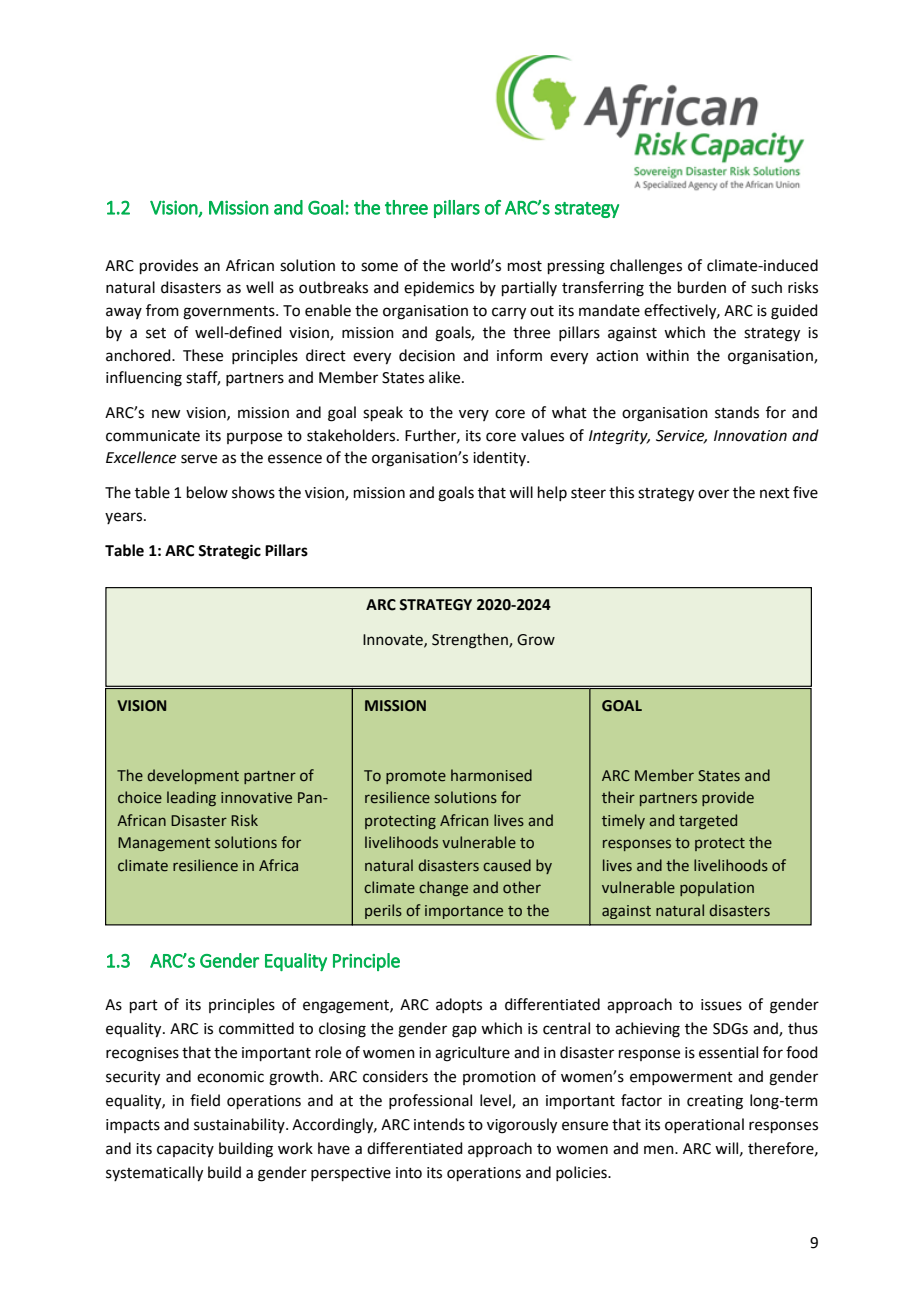 The width and height of the image is (924, 1308). I want to click on importance, so click(464, 912).
